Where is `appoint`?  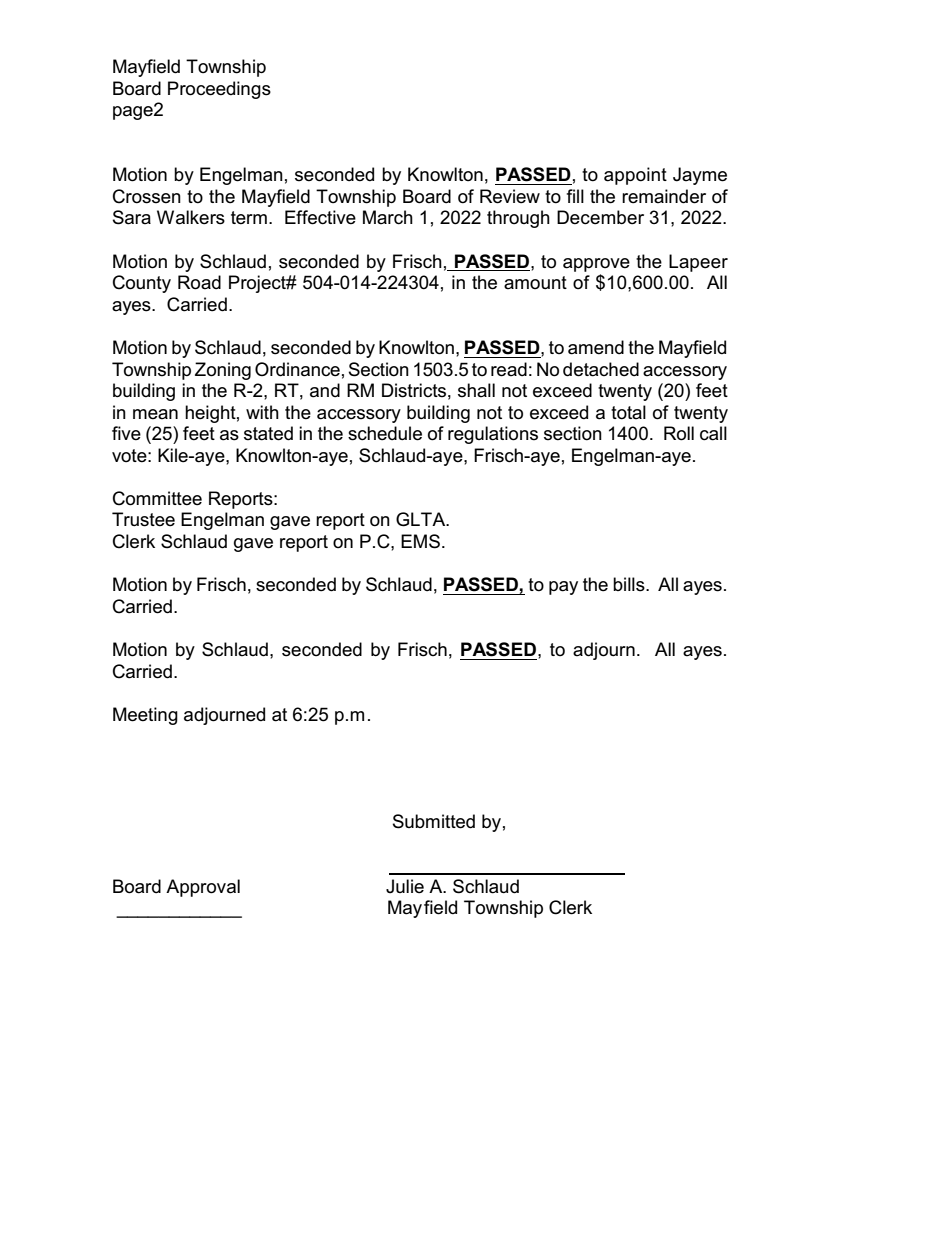
appoint is located at coordinates (635, 176).
